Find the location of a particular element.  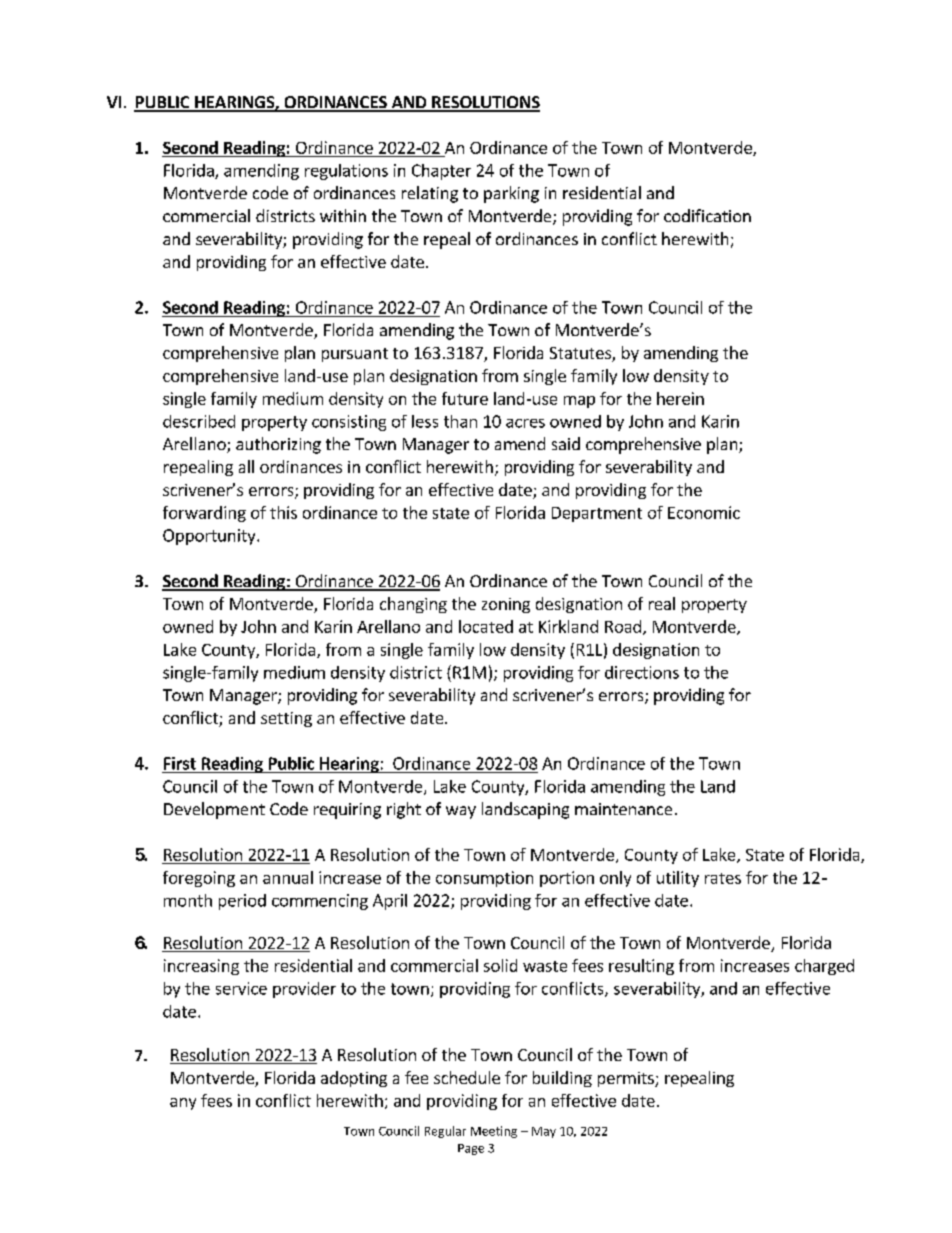

parking is located at coordinates (511, 194).
